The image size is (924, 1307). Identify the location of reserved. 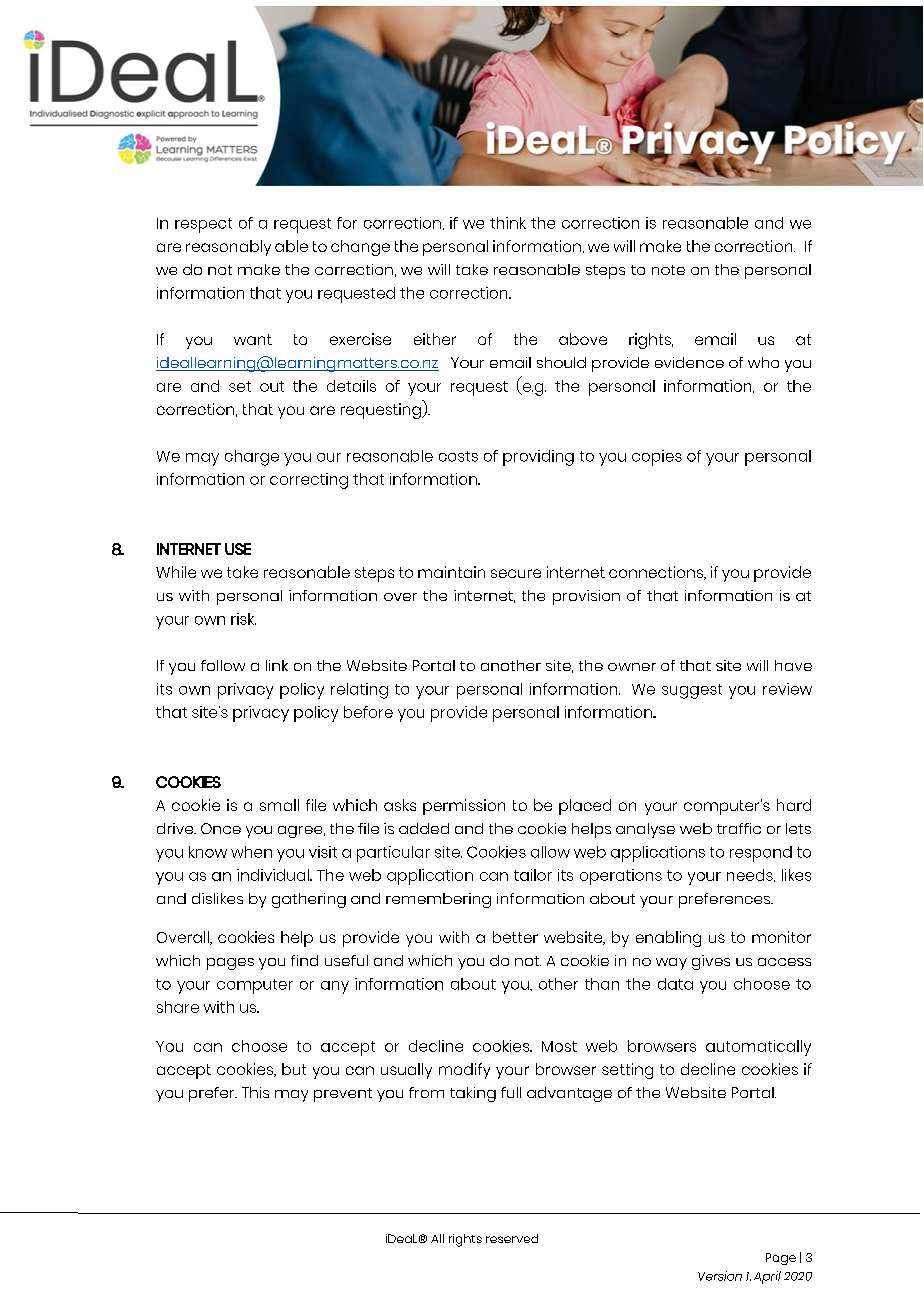
(512, 1238).
